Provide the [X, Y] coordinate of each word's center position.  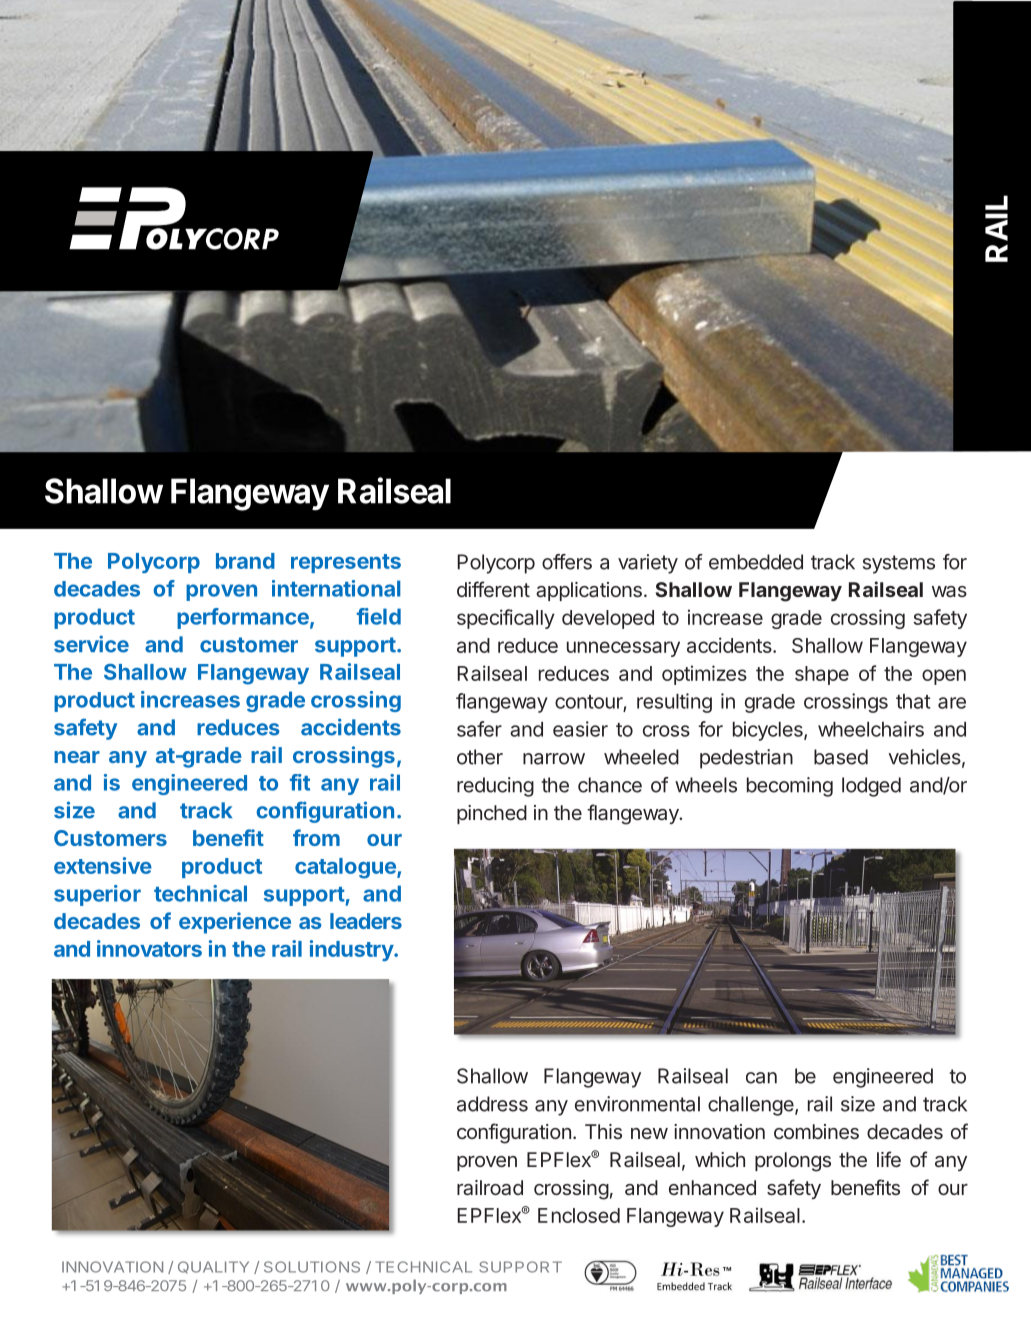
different [493, 589]
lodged [871, 787]
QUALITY [213, 1267]
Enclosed [579, 1215]
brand [245, 561]
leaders [366, 921]
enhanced [712, 1187]
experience [235, 923]
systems [899, 564]
